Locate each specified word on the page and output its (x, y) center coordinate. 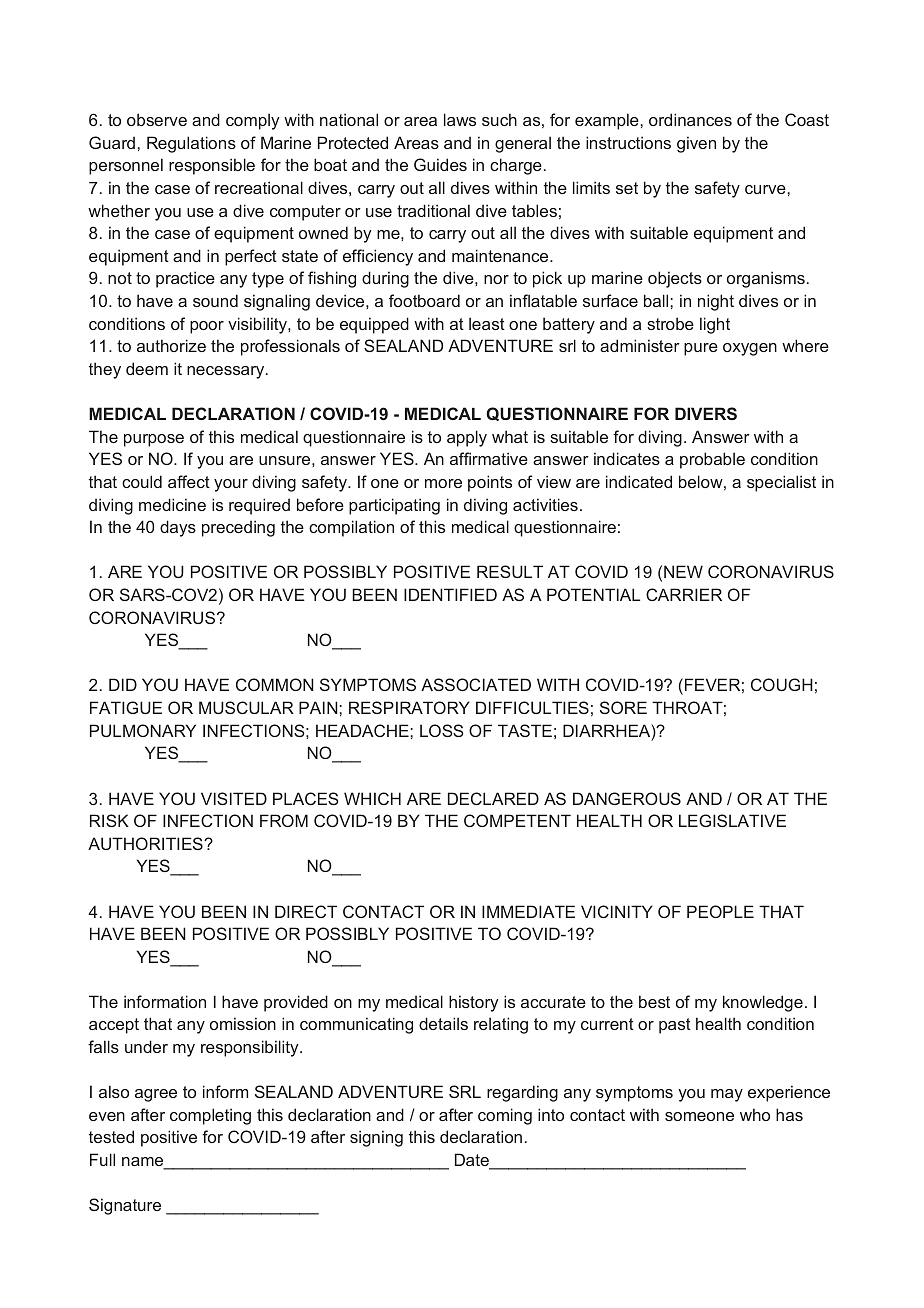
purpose (154, 440)
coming (505, 1116)
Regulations (191, 144)
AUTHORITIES (146, 843)
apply (467, 438)
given (696, 144)
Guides (440, 164)
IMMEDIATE (528, 911)
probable (712, 460)
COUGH (782, 684)
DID (123, 684)
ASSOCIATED (476, 684)
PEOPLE (720, 911)
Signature (125, 1206)
